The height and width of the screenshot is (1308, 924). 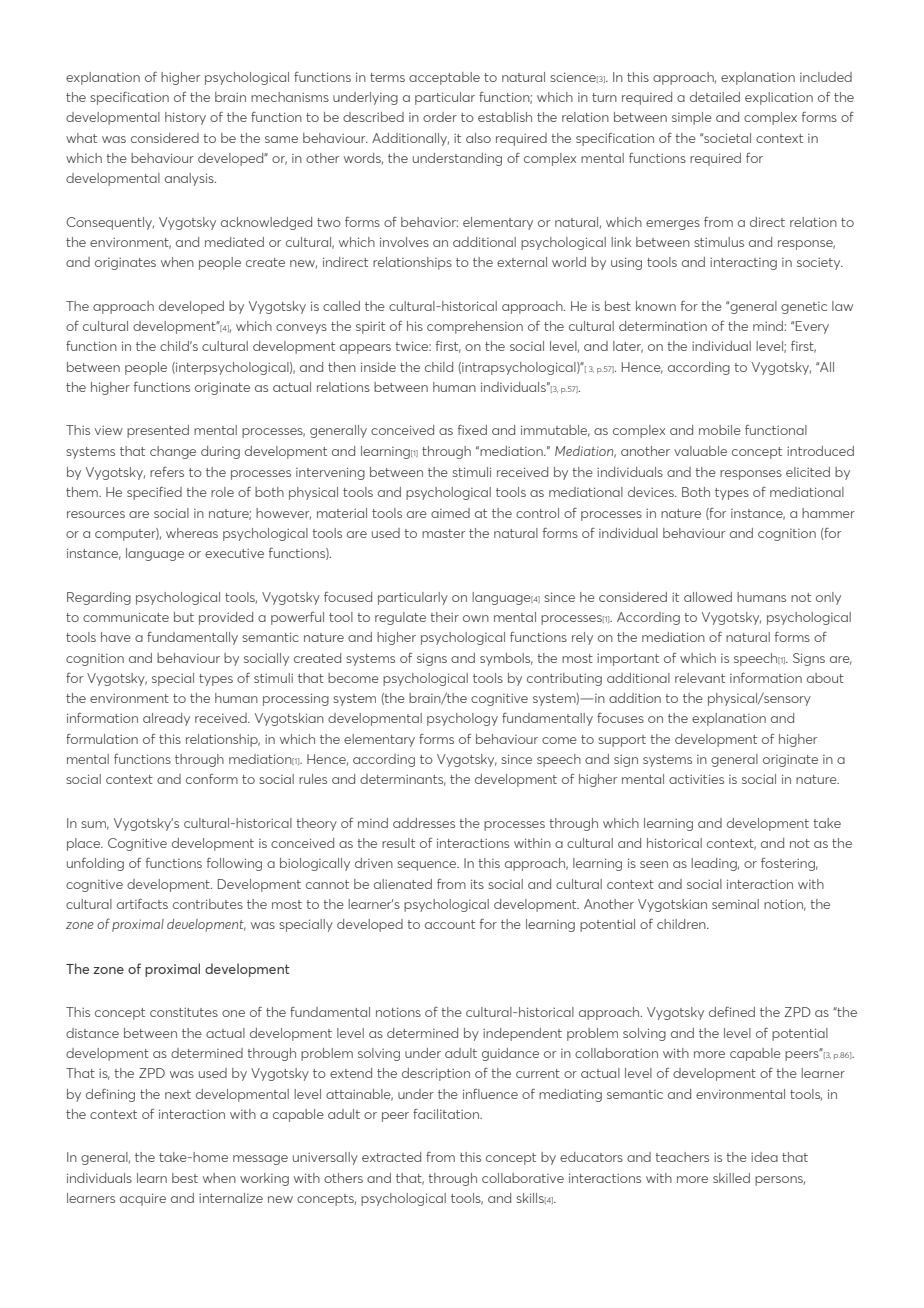 I want to click on fixed, so click(x=472, y=429).
